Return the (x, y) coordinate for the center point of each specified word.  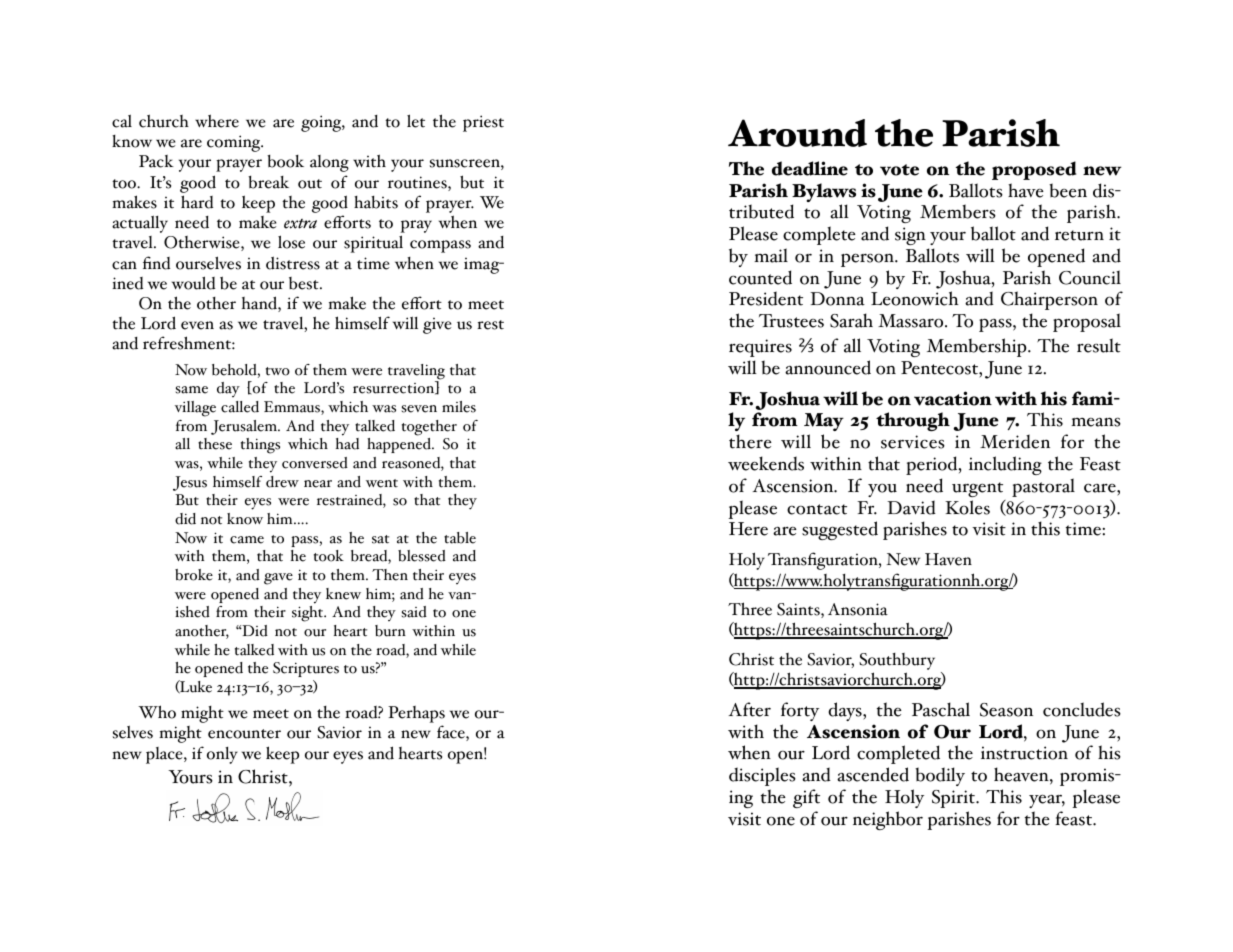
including (1005, 465)
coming (235, 143)
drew (282, 482)
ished (192, 612)
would (193, 283)
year (1047, 801)
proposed (1034, 170)
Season (1006, 710)
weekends (766, 463)
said (414, 612)
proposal (1087, 322)
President (766, 298)
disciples (762, 776)
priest (483, 123)
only (222, 755)
